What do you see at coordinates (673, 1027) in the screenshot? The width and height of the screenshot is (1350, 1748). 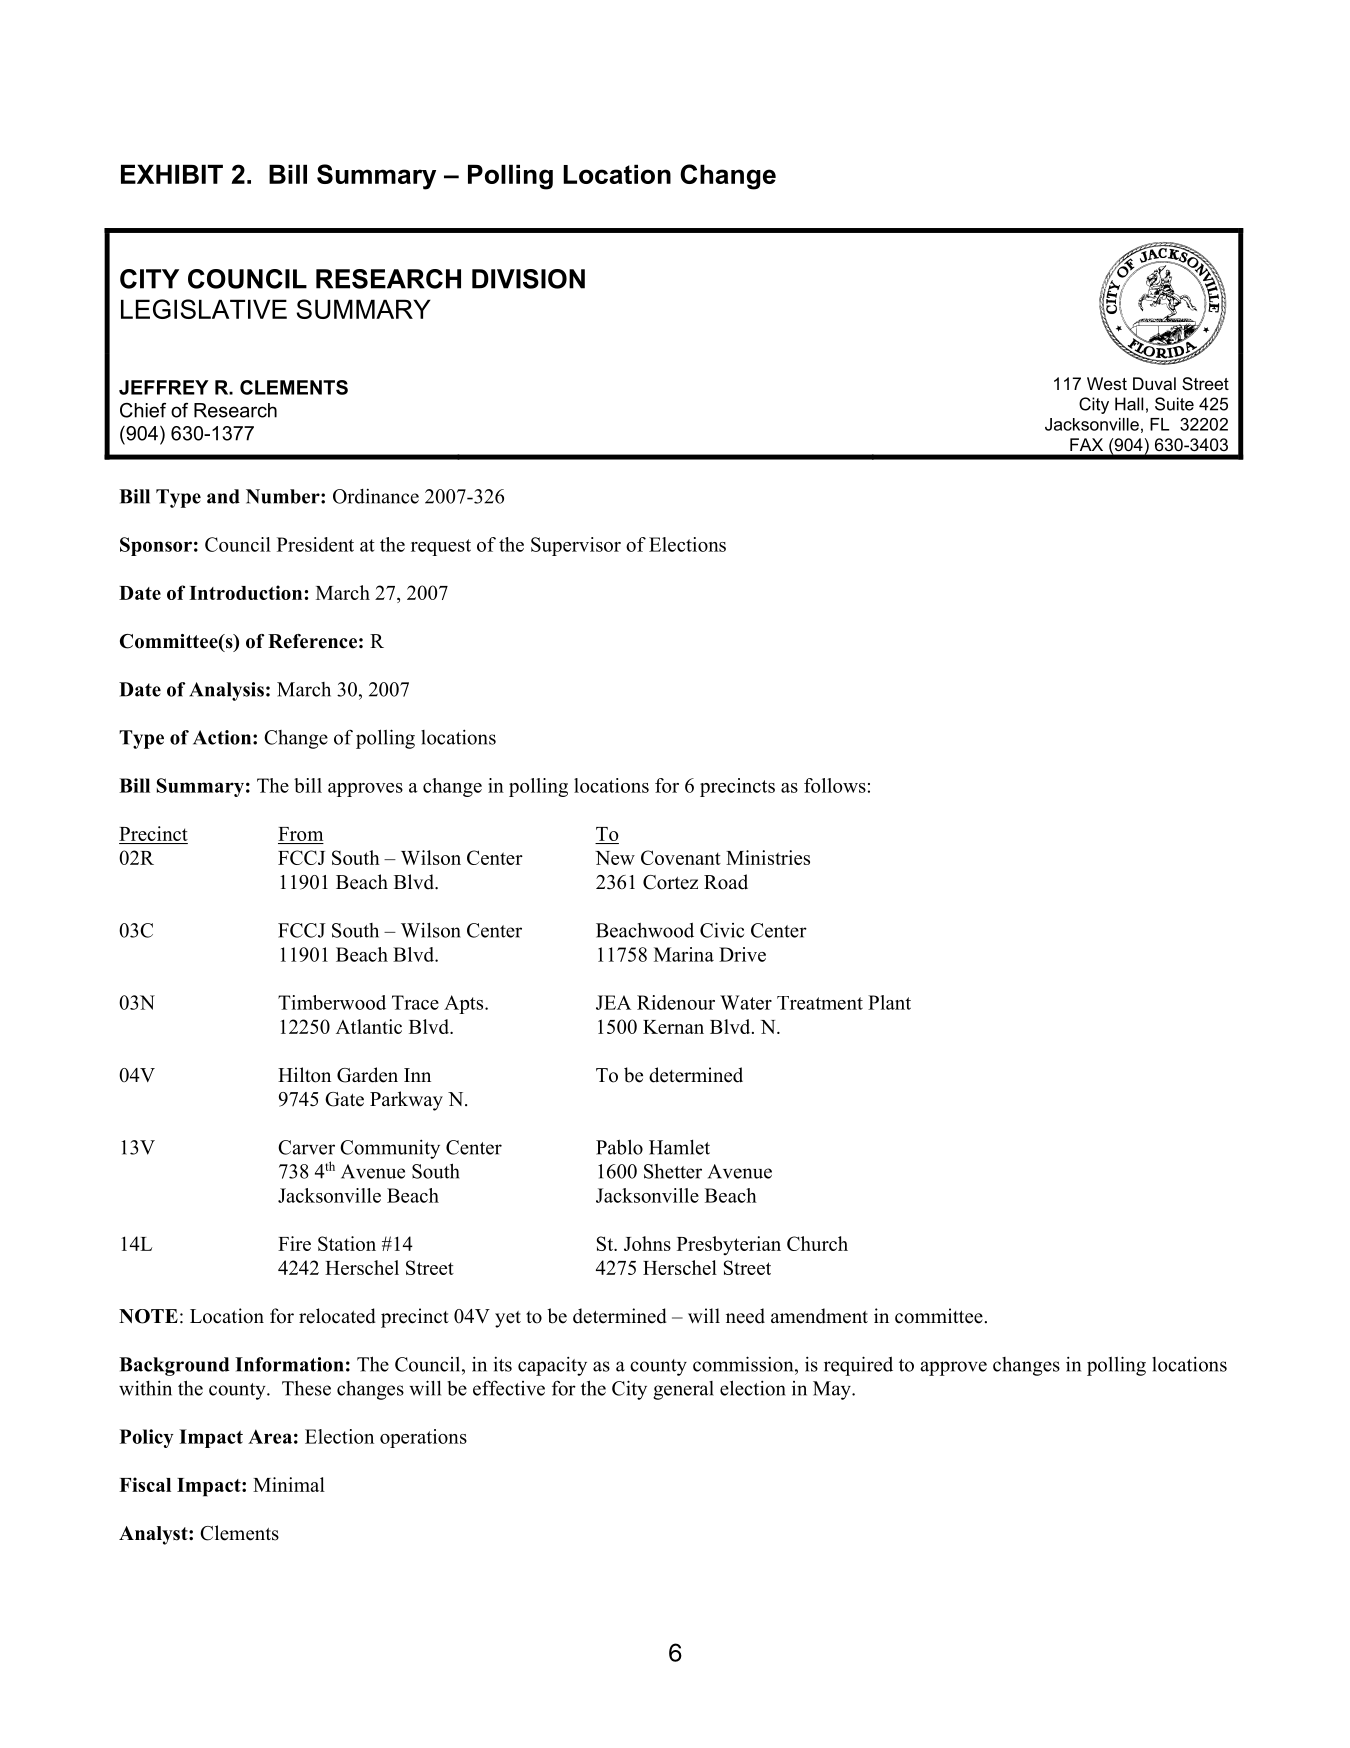 I see `Kernan` at bounding box center [673, 1027].
